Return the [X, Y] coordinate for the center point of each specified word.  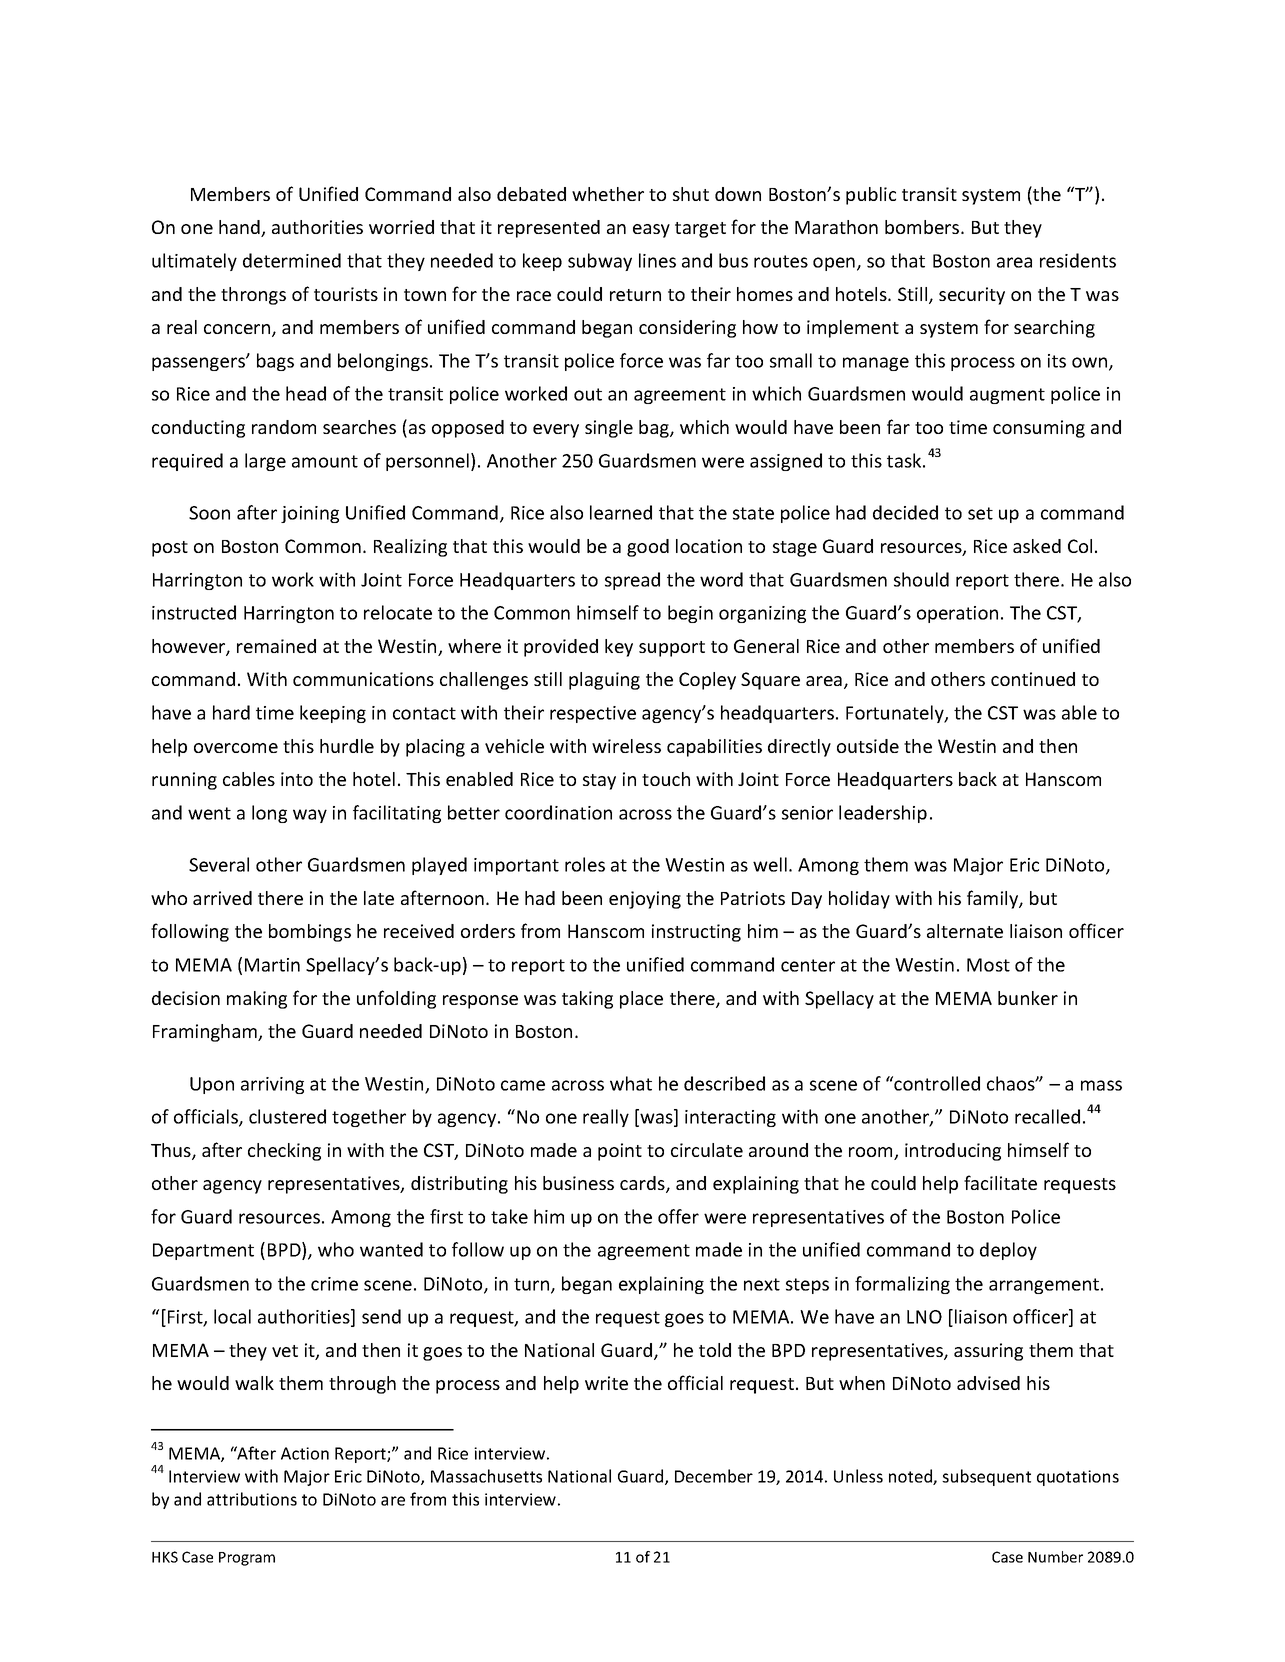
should [921, 579]
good [648, 548]
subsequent [986, 1477]
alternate [965, 931]
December [714, 1476]
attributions [252, 1499]
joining [310, 514]
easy [651, 231]
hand [240, 228]
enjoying [645, 900]
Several [219, 864]
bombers [923, 227]
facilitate [1000, 1182]
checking [284, 1152]
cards [643, 1184]
